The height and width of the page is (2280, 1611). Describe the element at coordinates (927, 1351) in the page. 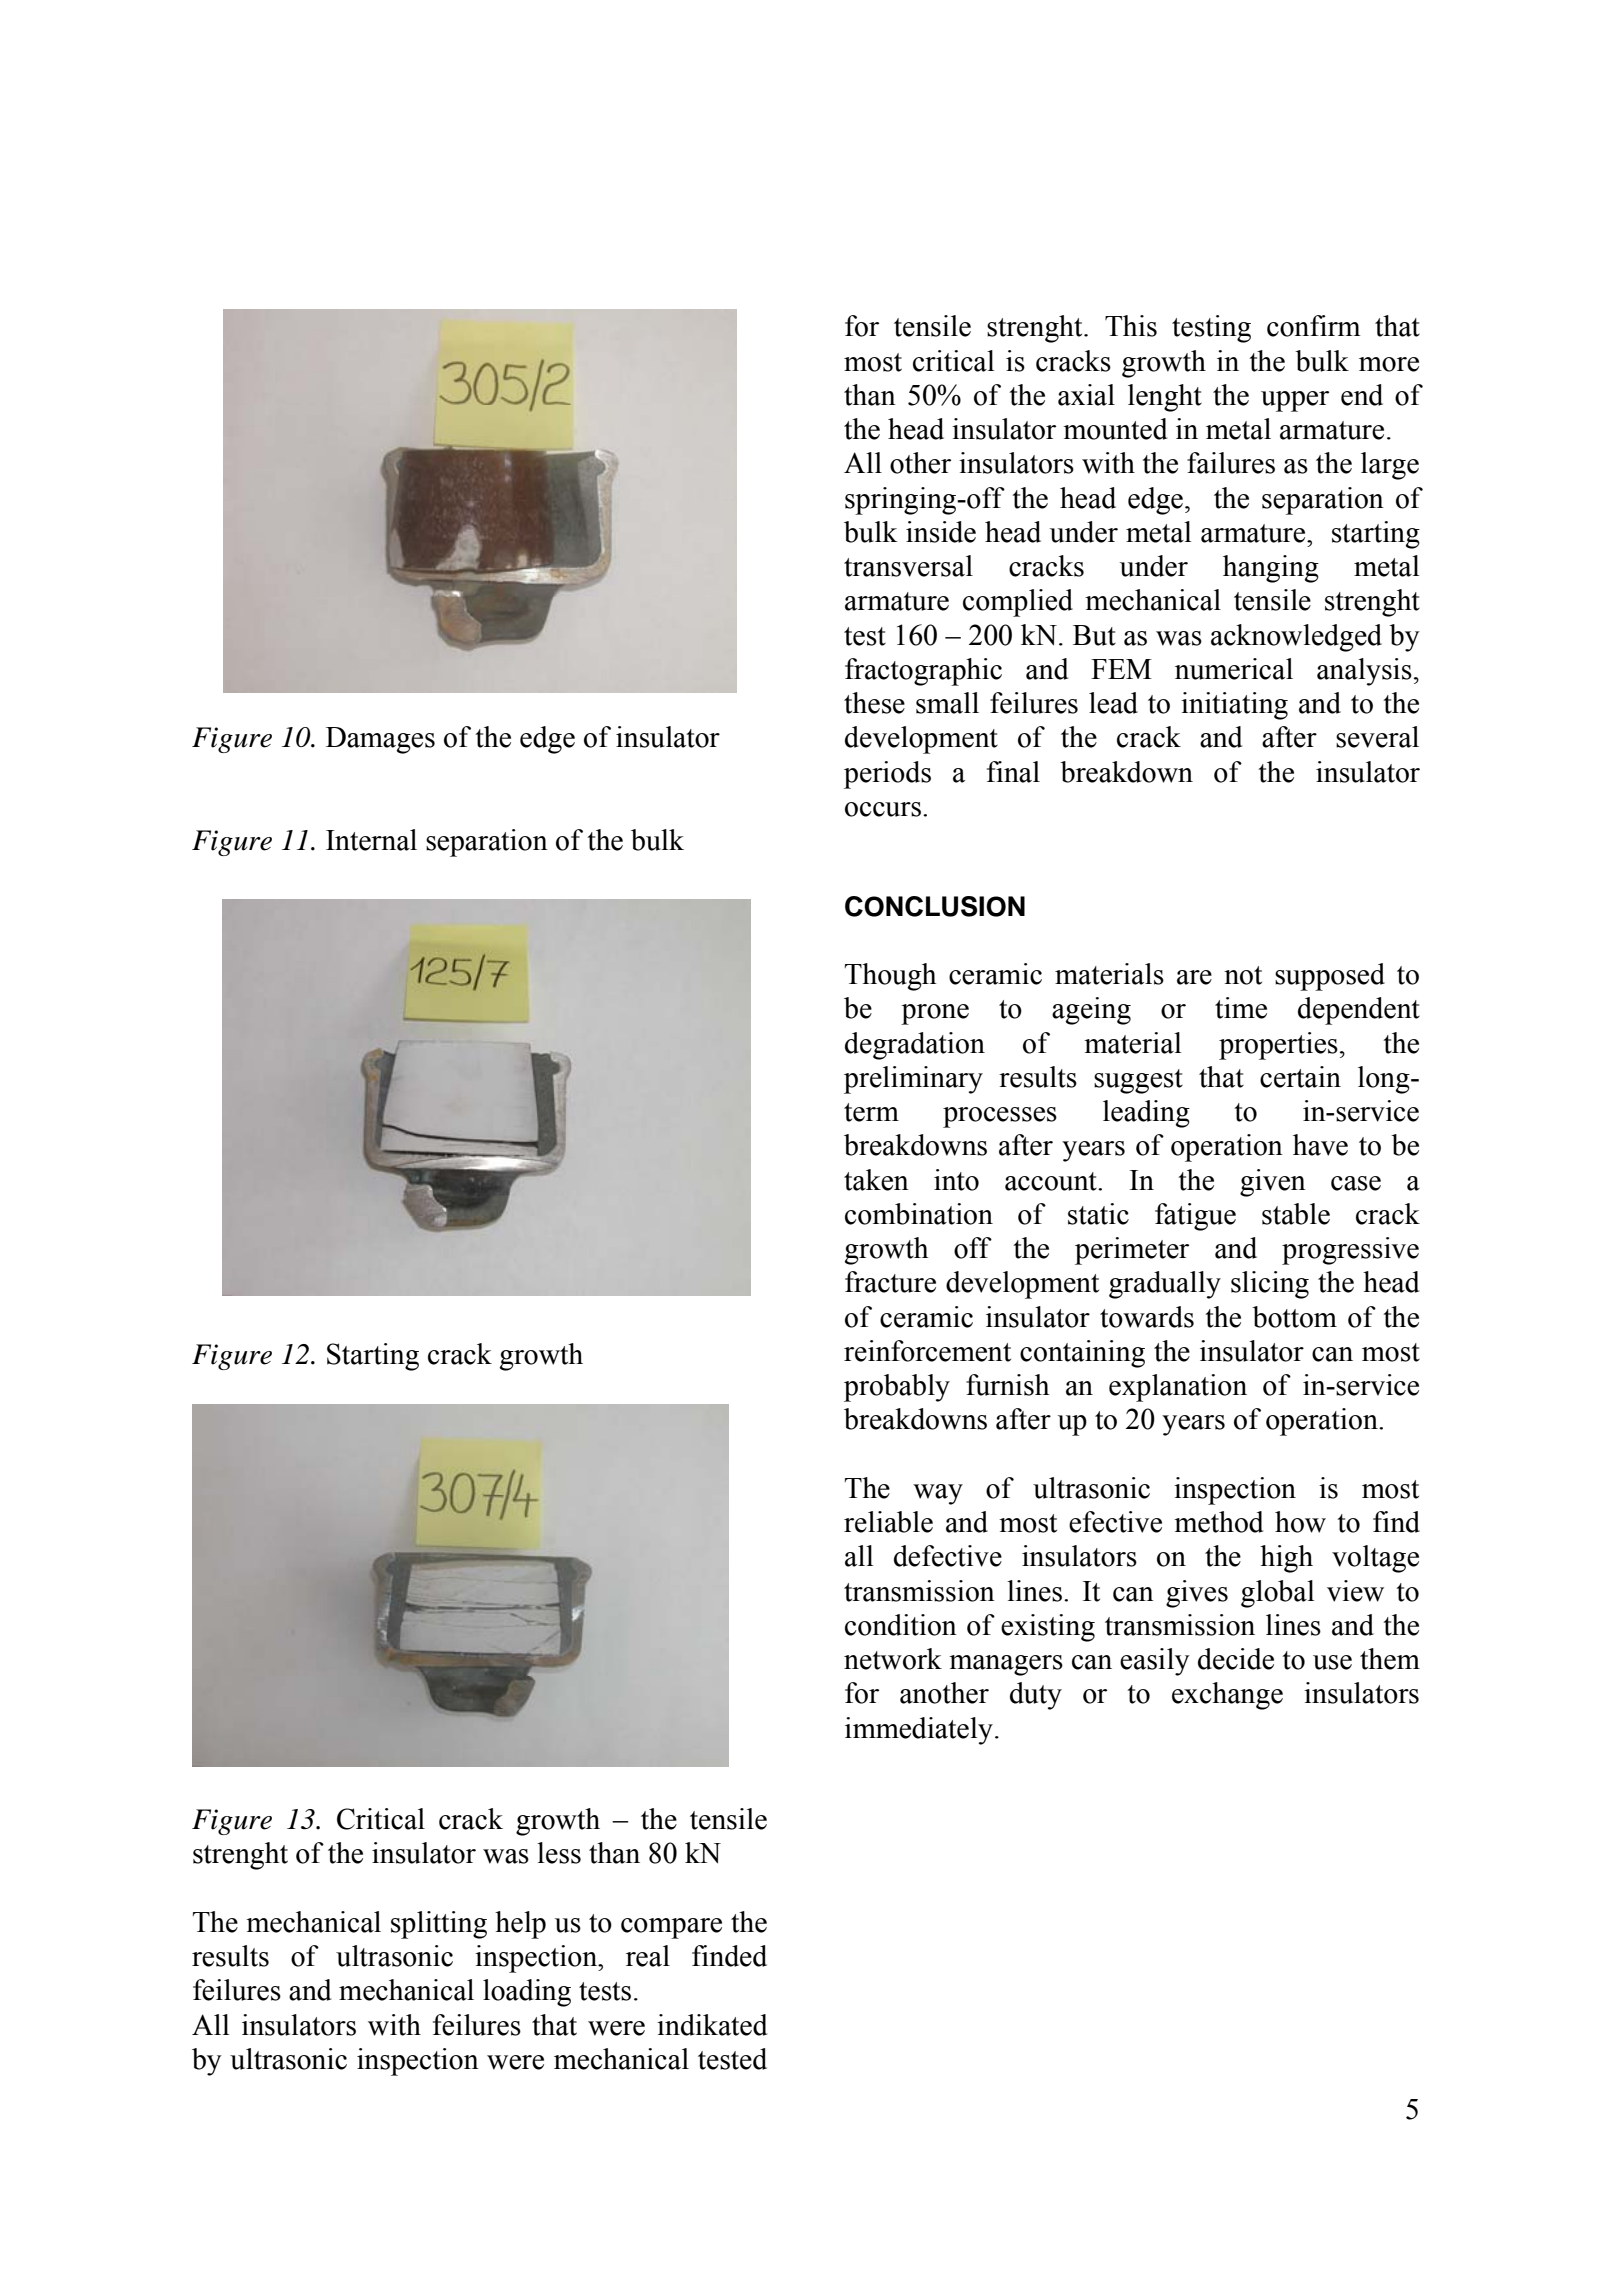

I see `reinforcement` at that location.
